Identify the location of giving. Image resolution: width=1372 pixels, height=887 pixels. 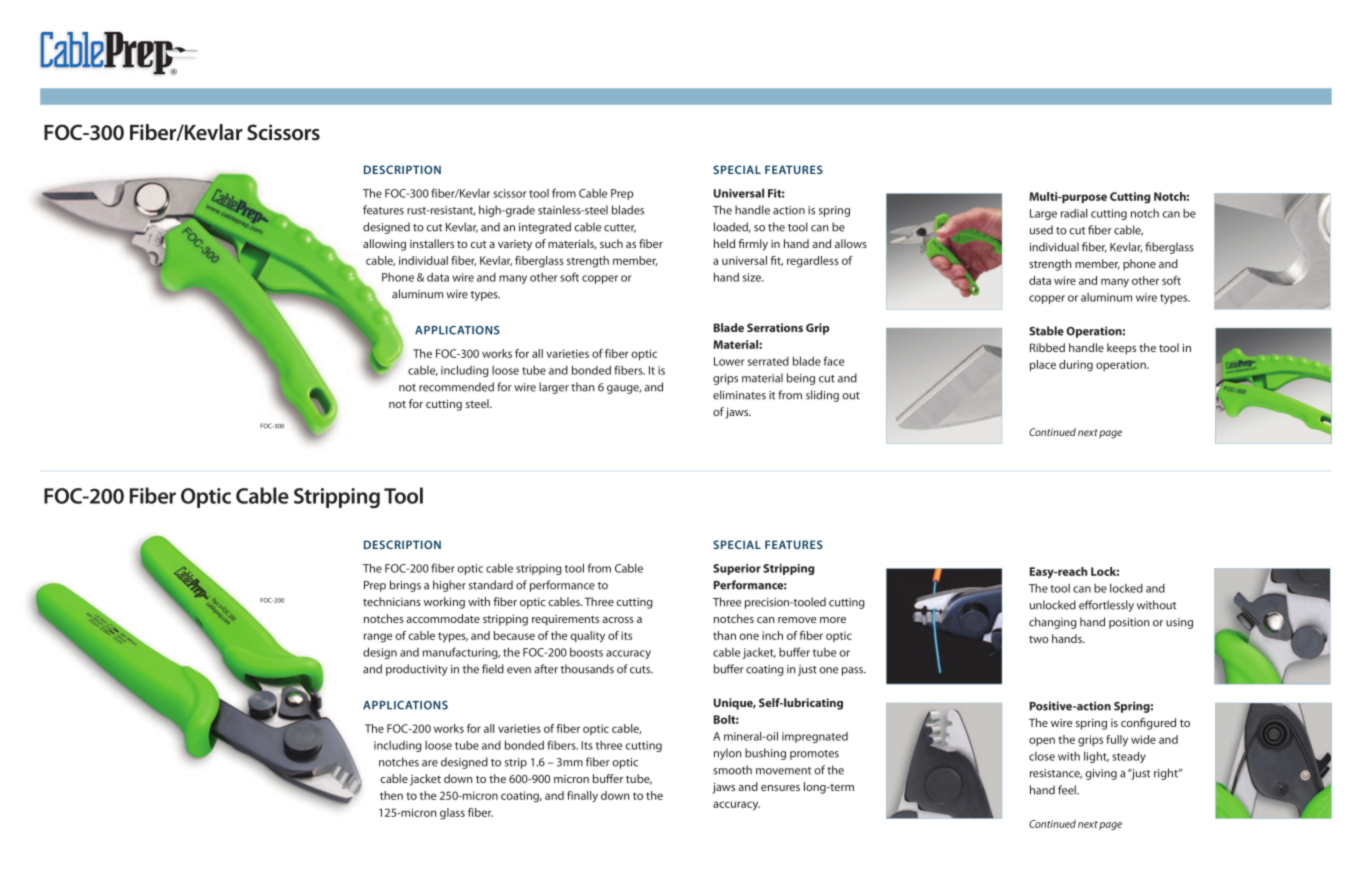
(1101, 774).
